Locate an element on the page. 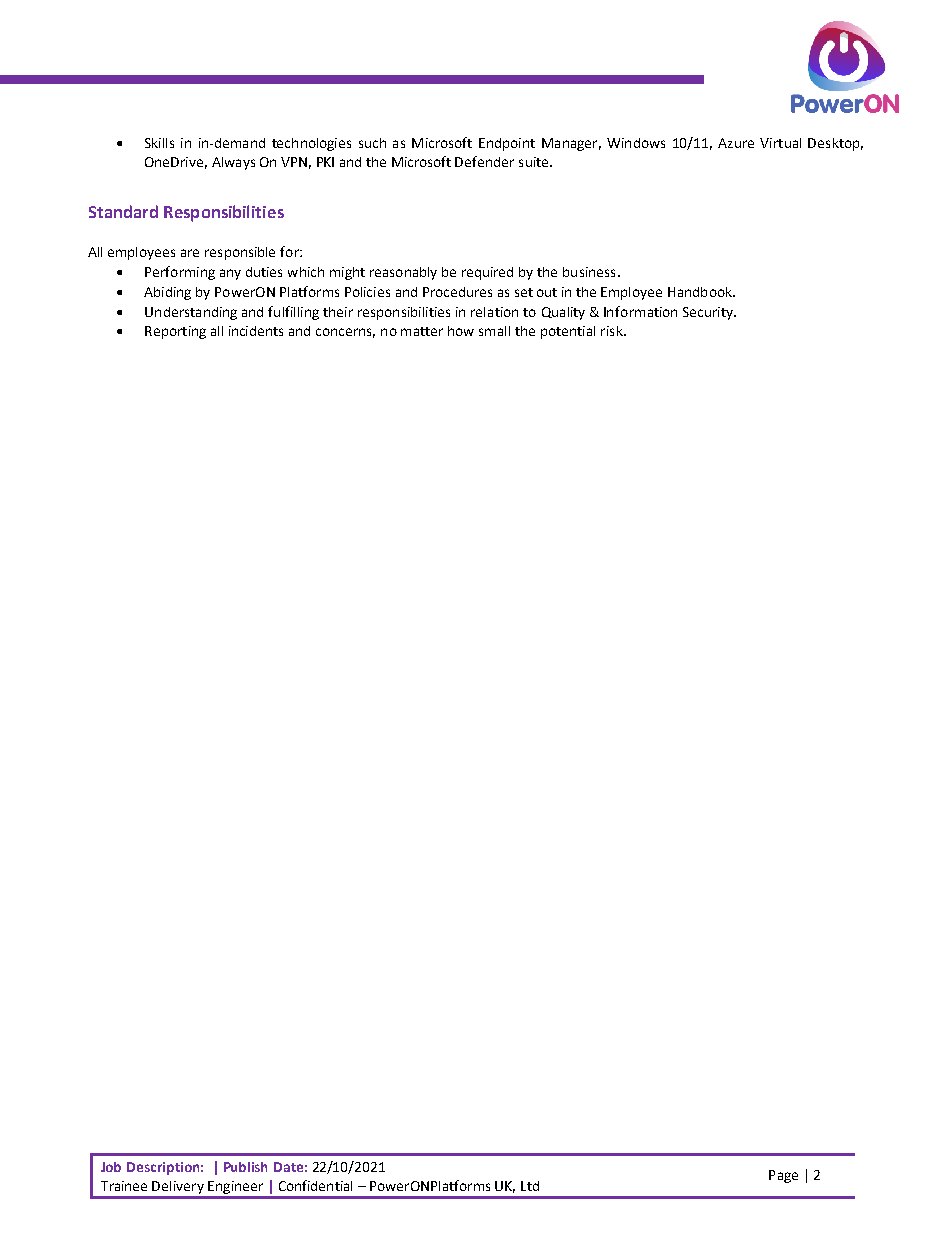 This page has width=952, height=1233. risk is located at coordinates (613, 331).
